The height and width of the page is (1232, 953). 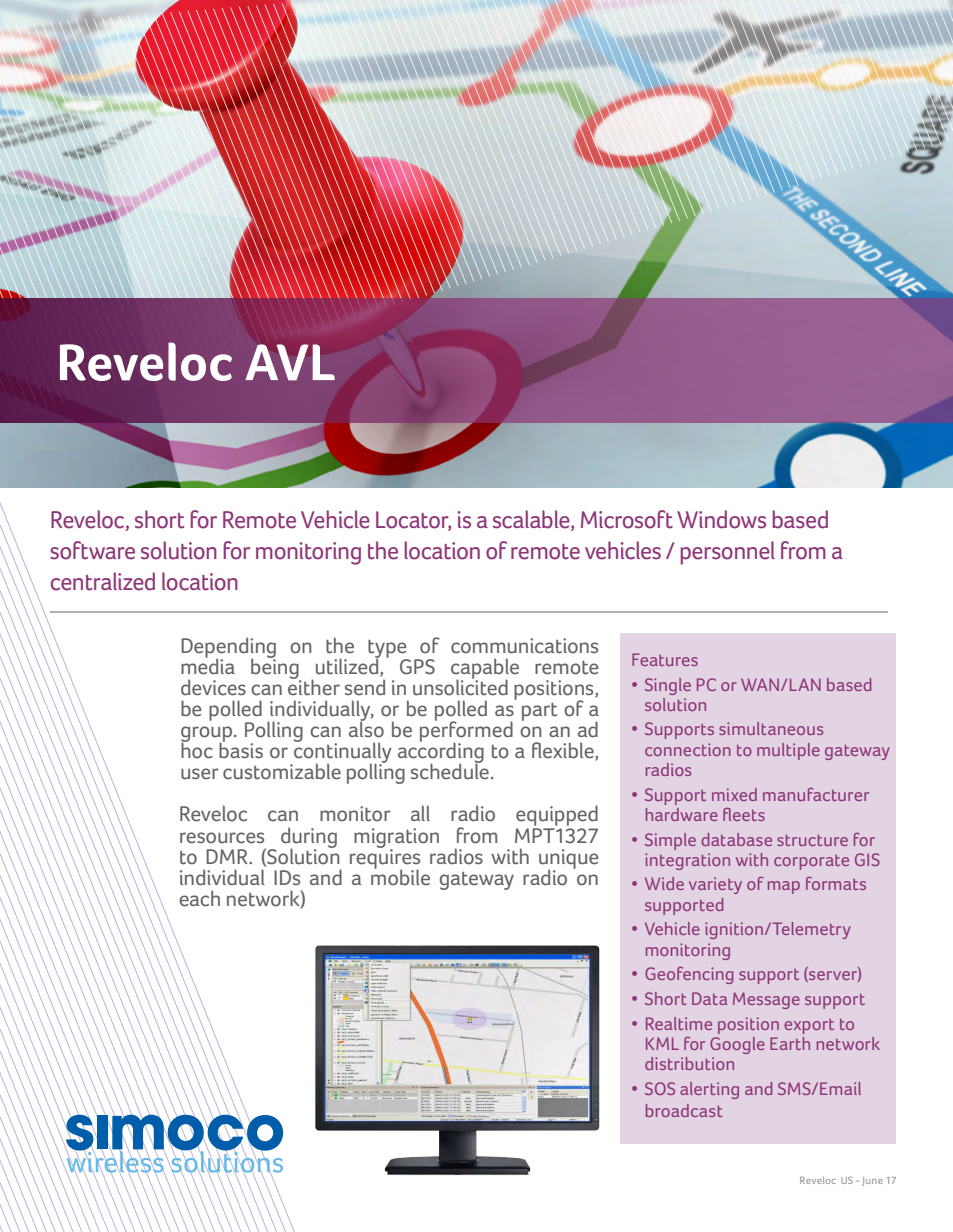 I want to click on AVL, so click(x=290, y=362).
